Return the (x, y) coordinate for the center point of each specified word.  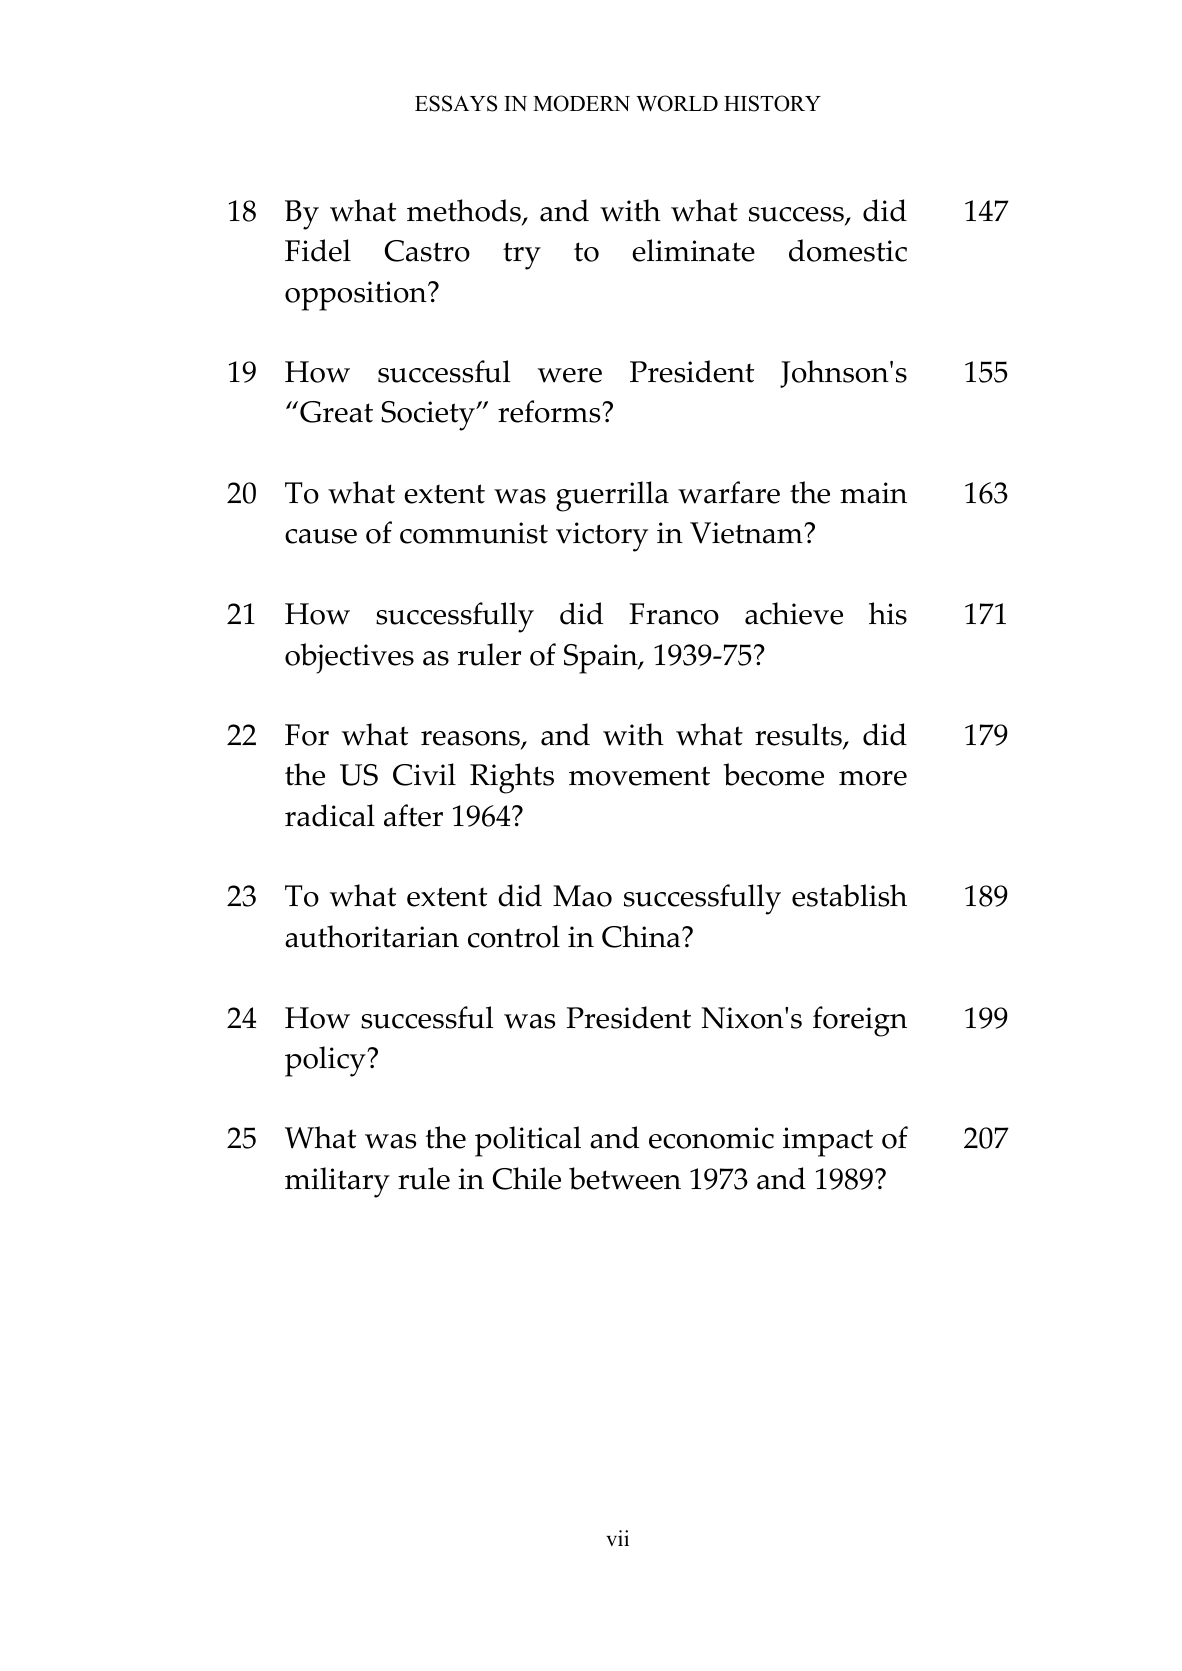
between (625, 1178)
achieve (794, 613)
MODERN (581, 103)
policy (326, 1061)
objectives (349, 658)
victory (602, 537)
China (642, 936)
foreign (860, 1021)
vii (617, 1538)
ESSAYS (456, 103)
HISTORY (772, 103)
